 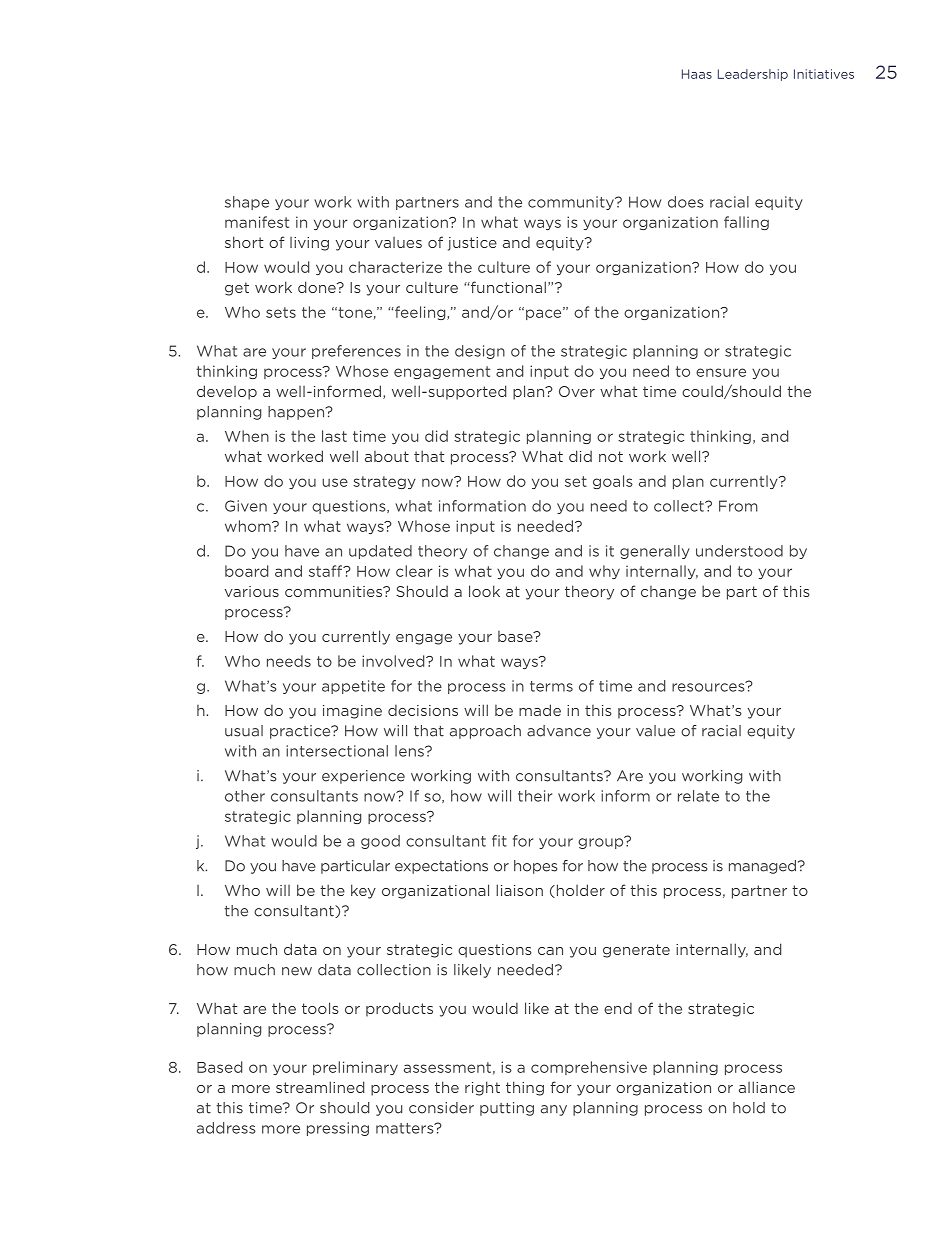 What do you see at coordinates (753, 75) in the screenshot?
I see `Leadership` at bounding box center [753, 75].
